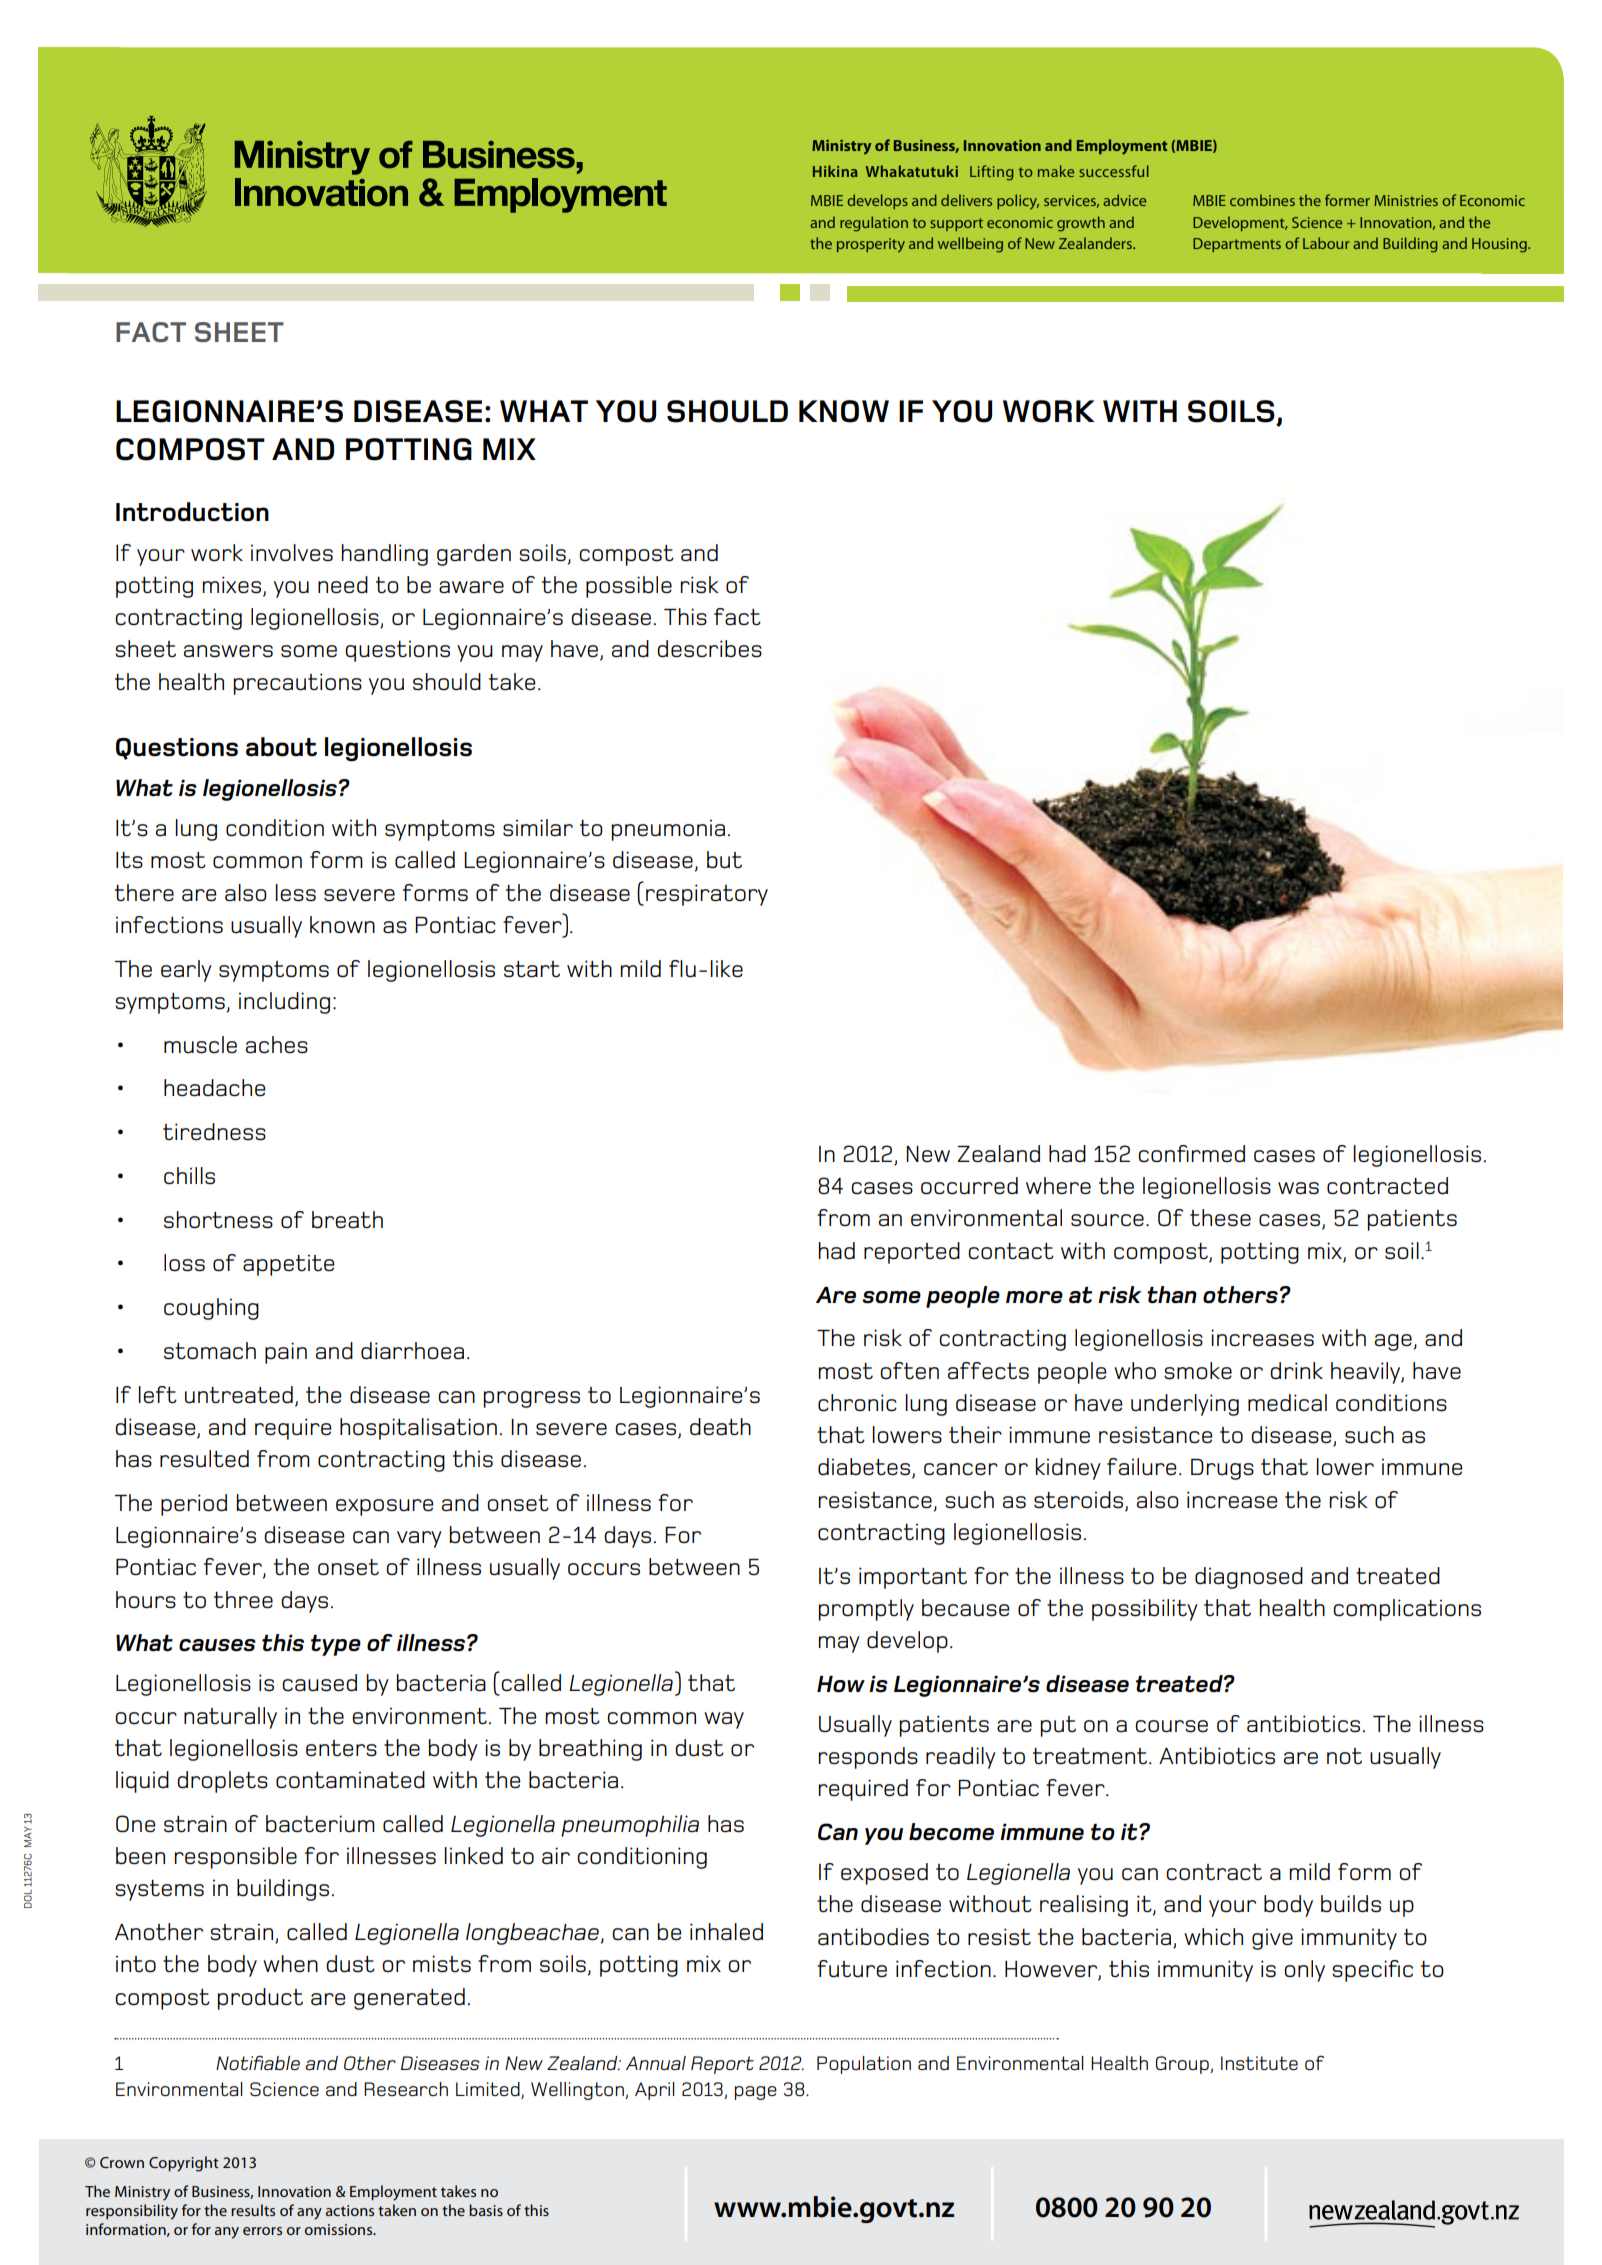 This document has height=2265, width=1602. What do you see at coordinates (218, 1220) in the document?
I see `shortness` at bounding box center [218, 1220].
